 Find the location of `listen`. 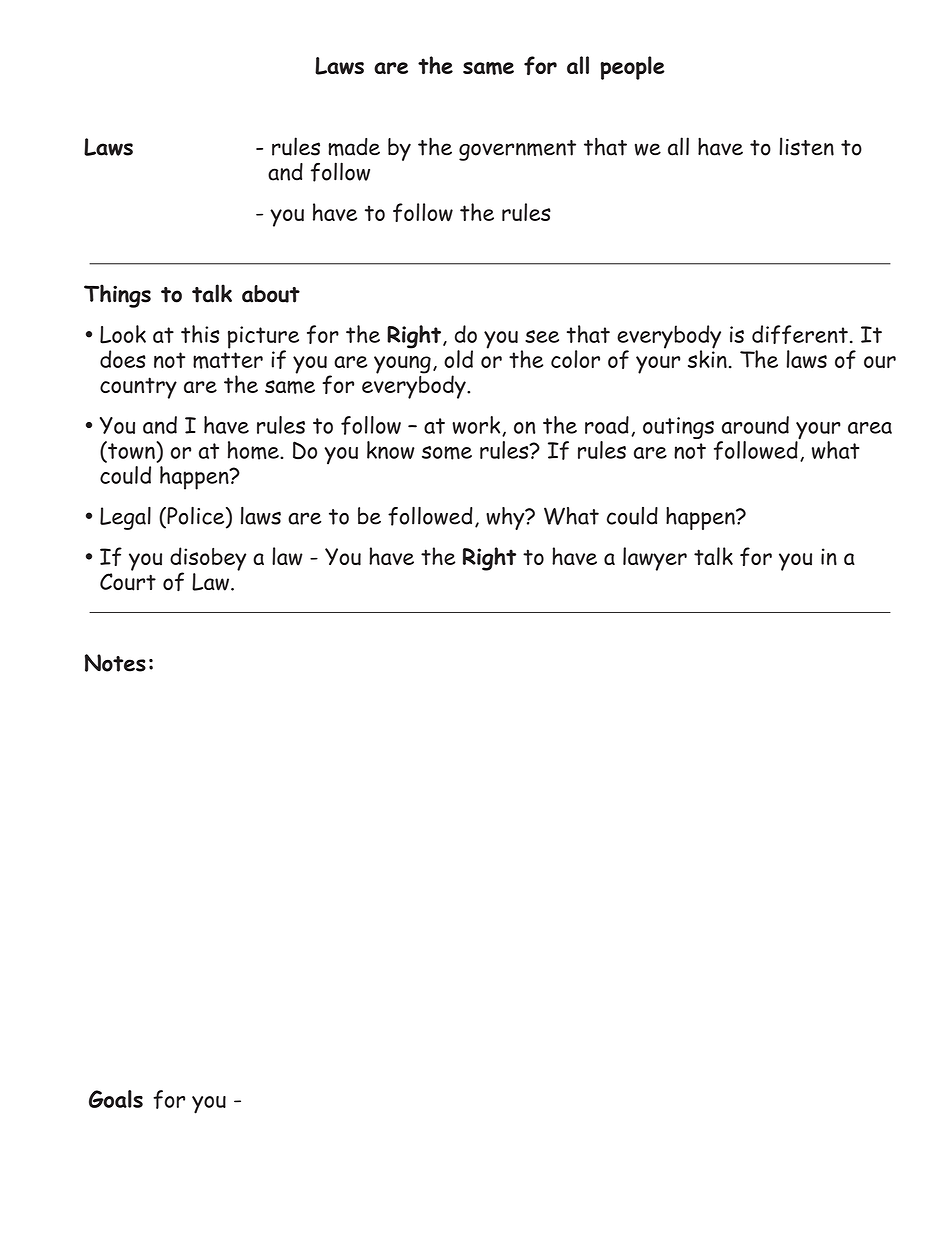

listen is located at coordinates (806, 146).
